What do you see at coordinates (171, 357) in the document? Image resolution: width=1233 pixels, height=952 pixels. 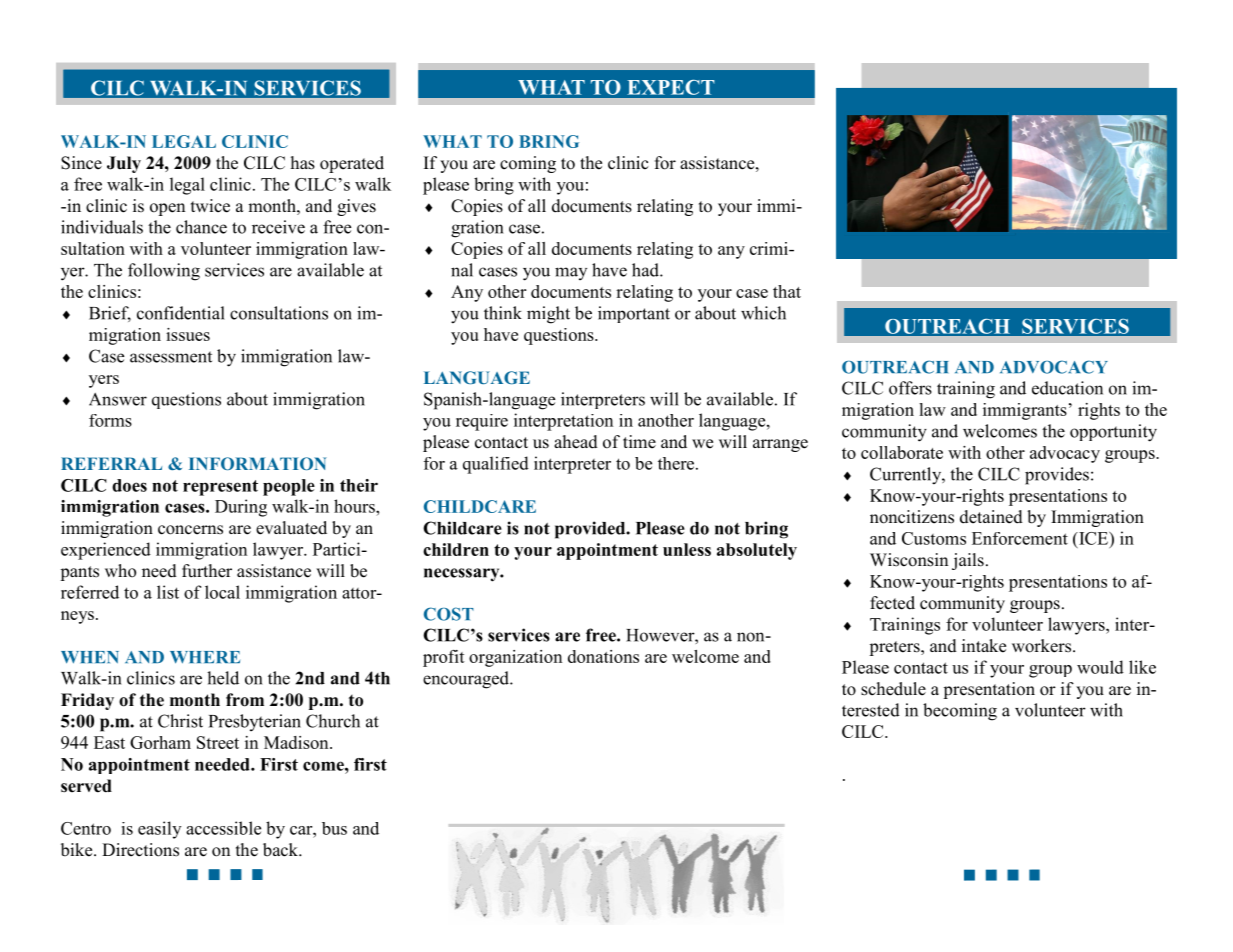 I see `assessment` at bounding box center [171, 357].
